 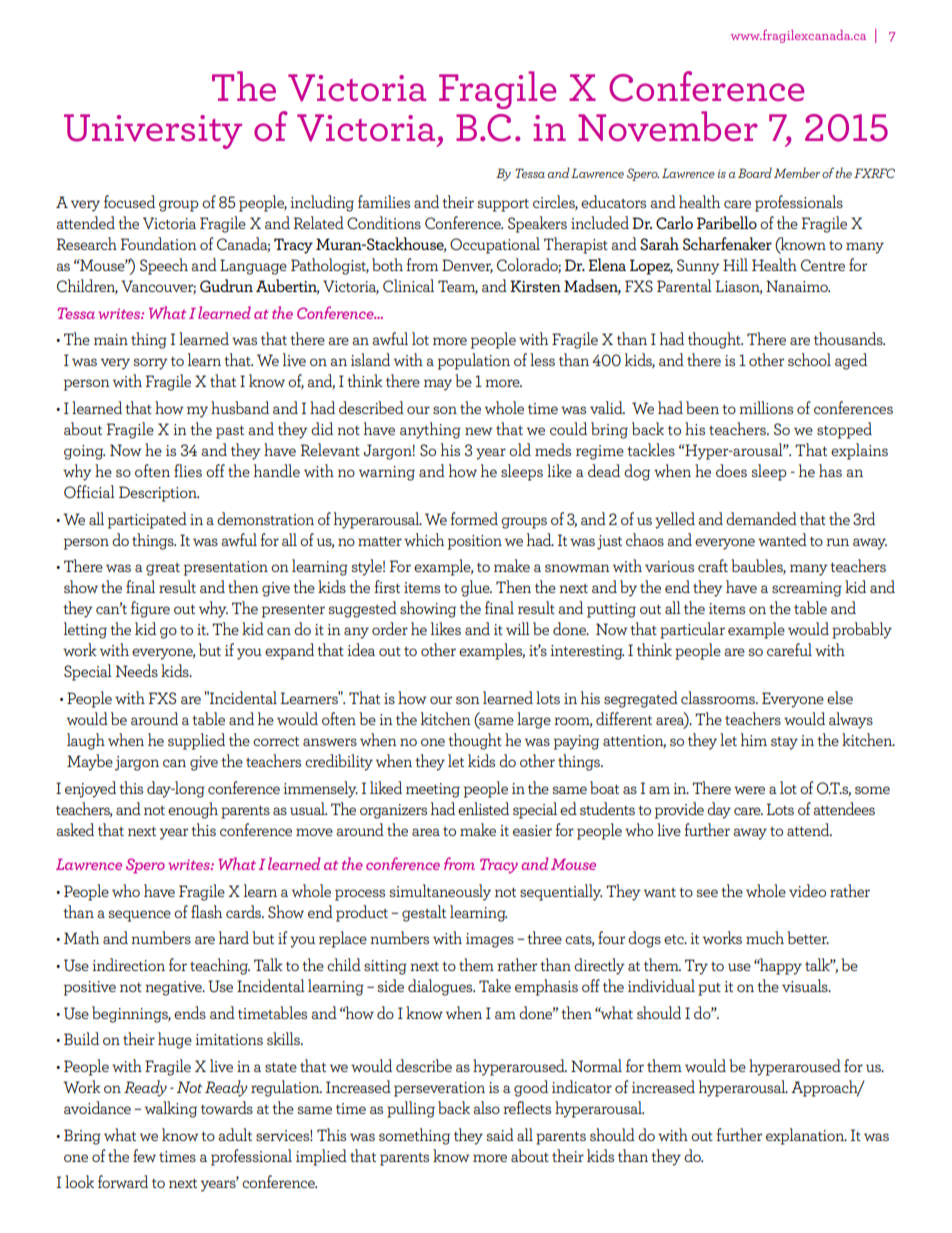 I want to click on University, so click(x=153, y=131).
